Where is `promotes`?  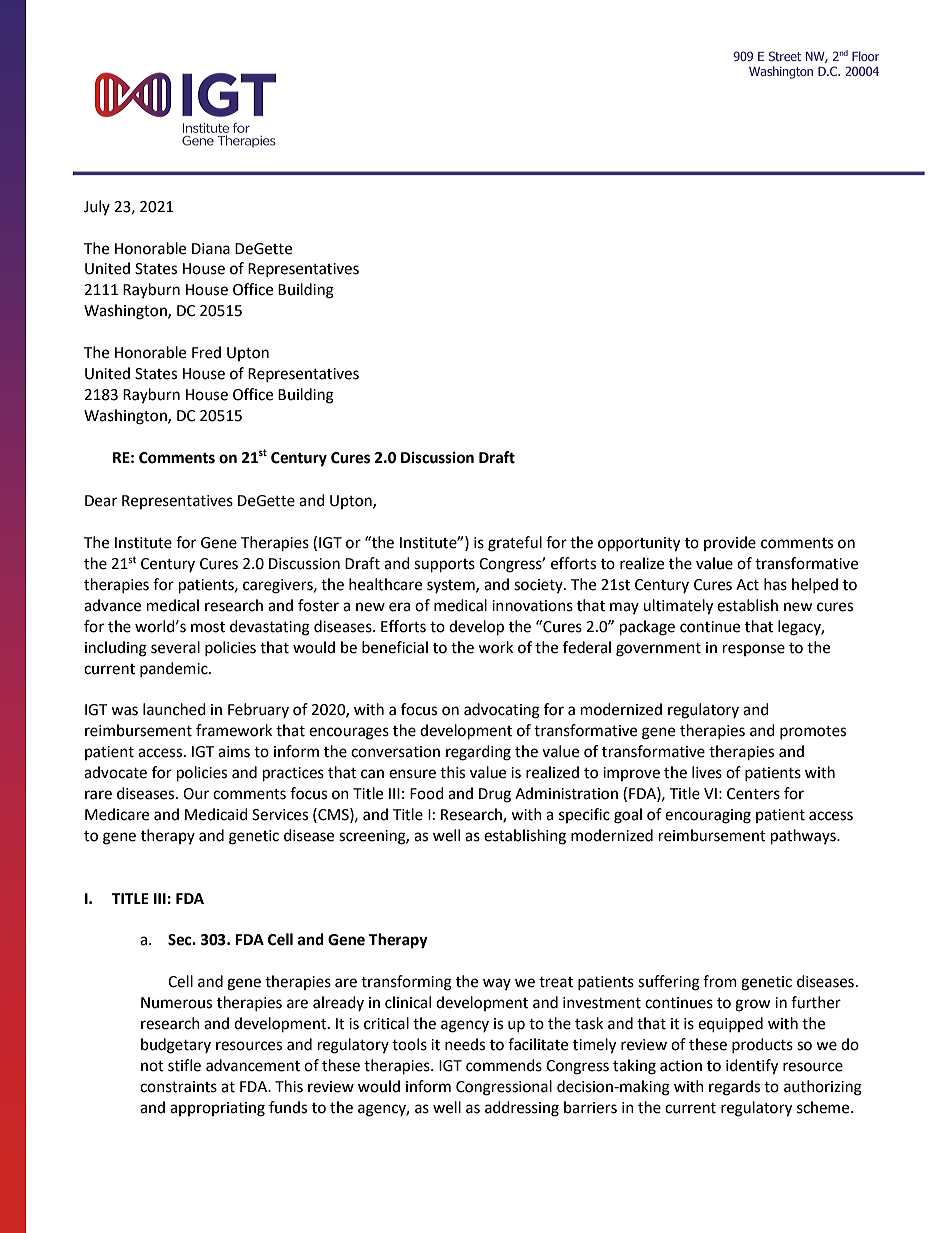 promotes is located at coordinates (813, 732).
